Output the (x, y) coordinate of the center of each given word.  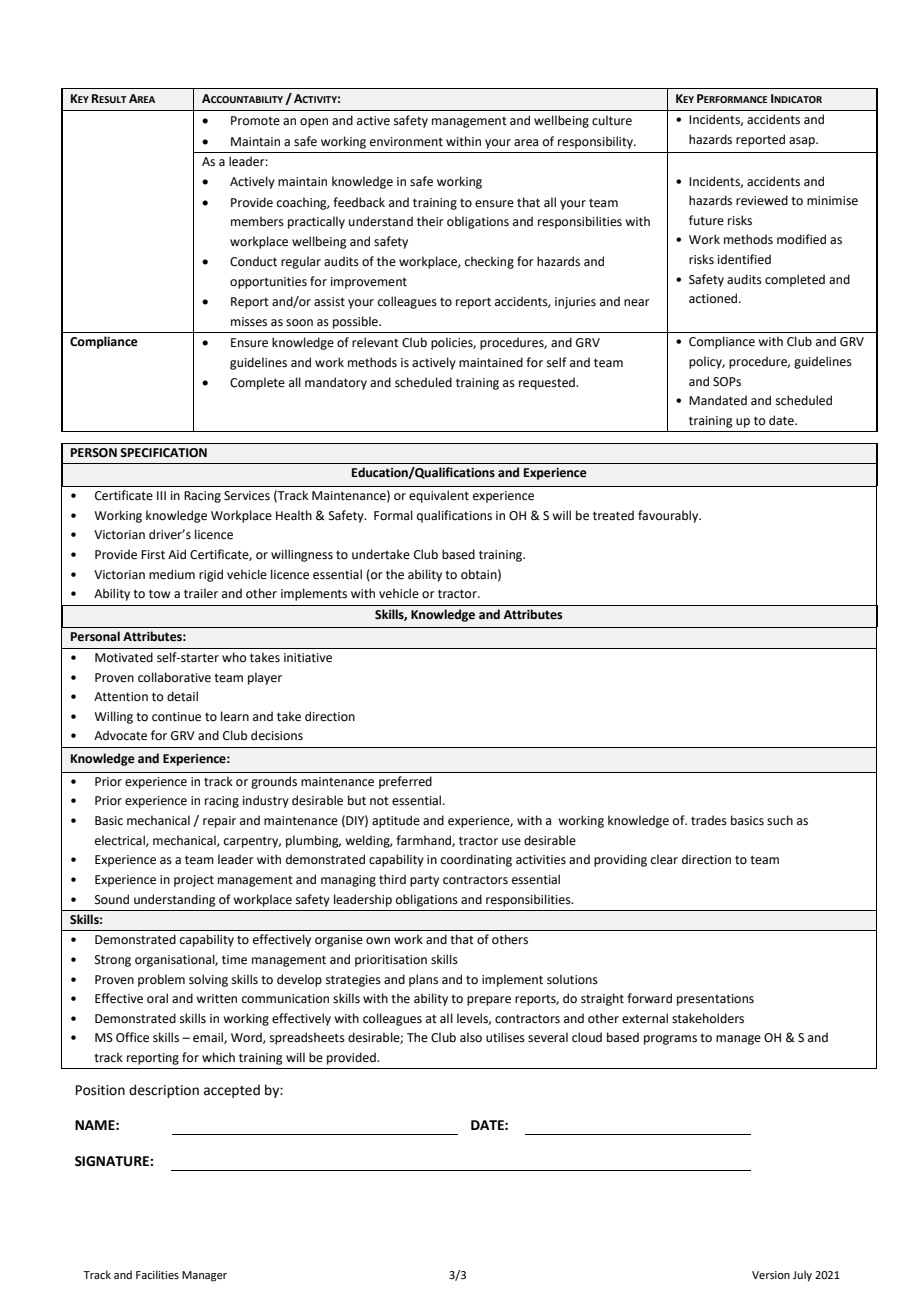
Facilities (157, 1274)
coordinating (476, 860)
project (194, 881)
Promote (255, 121)
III (161, 495)
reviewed (762, 200)
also (471, 1037)
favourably (669, 516)
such (780, 820)
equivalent (439, 496)
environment (406, 142)
